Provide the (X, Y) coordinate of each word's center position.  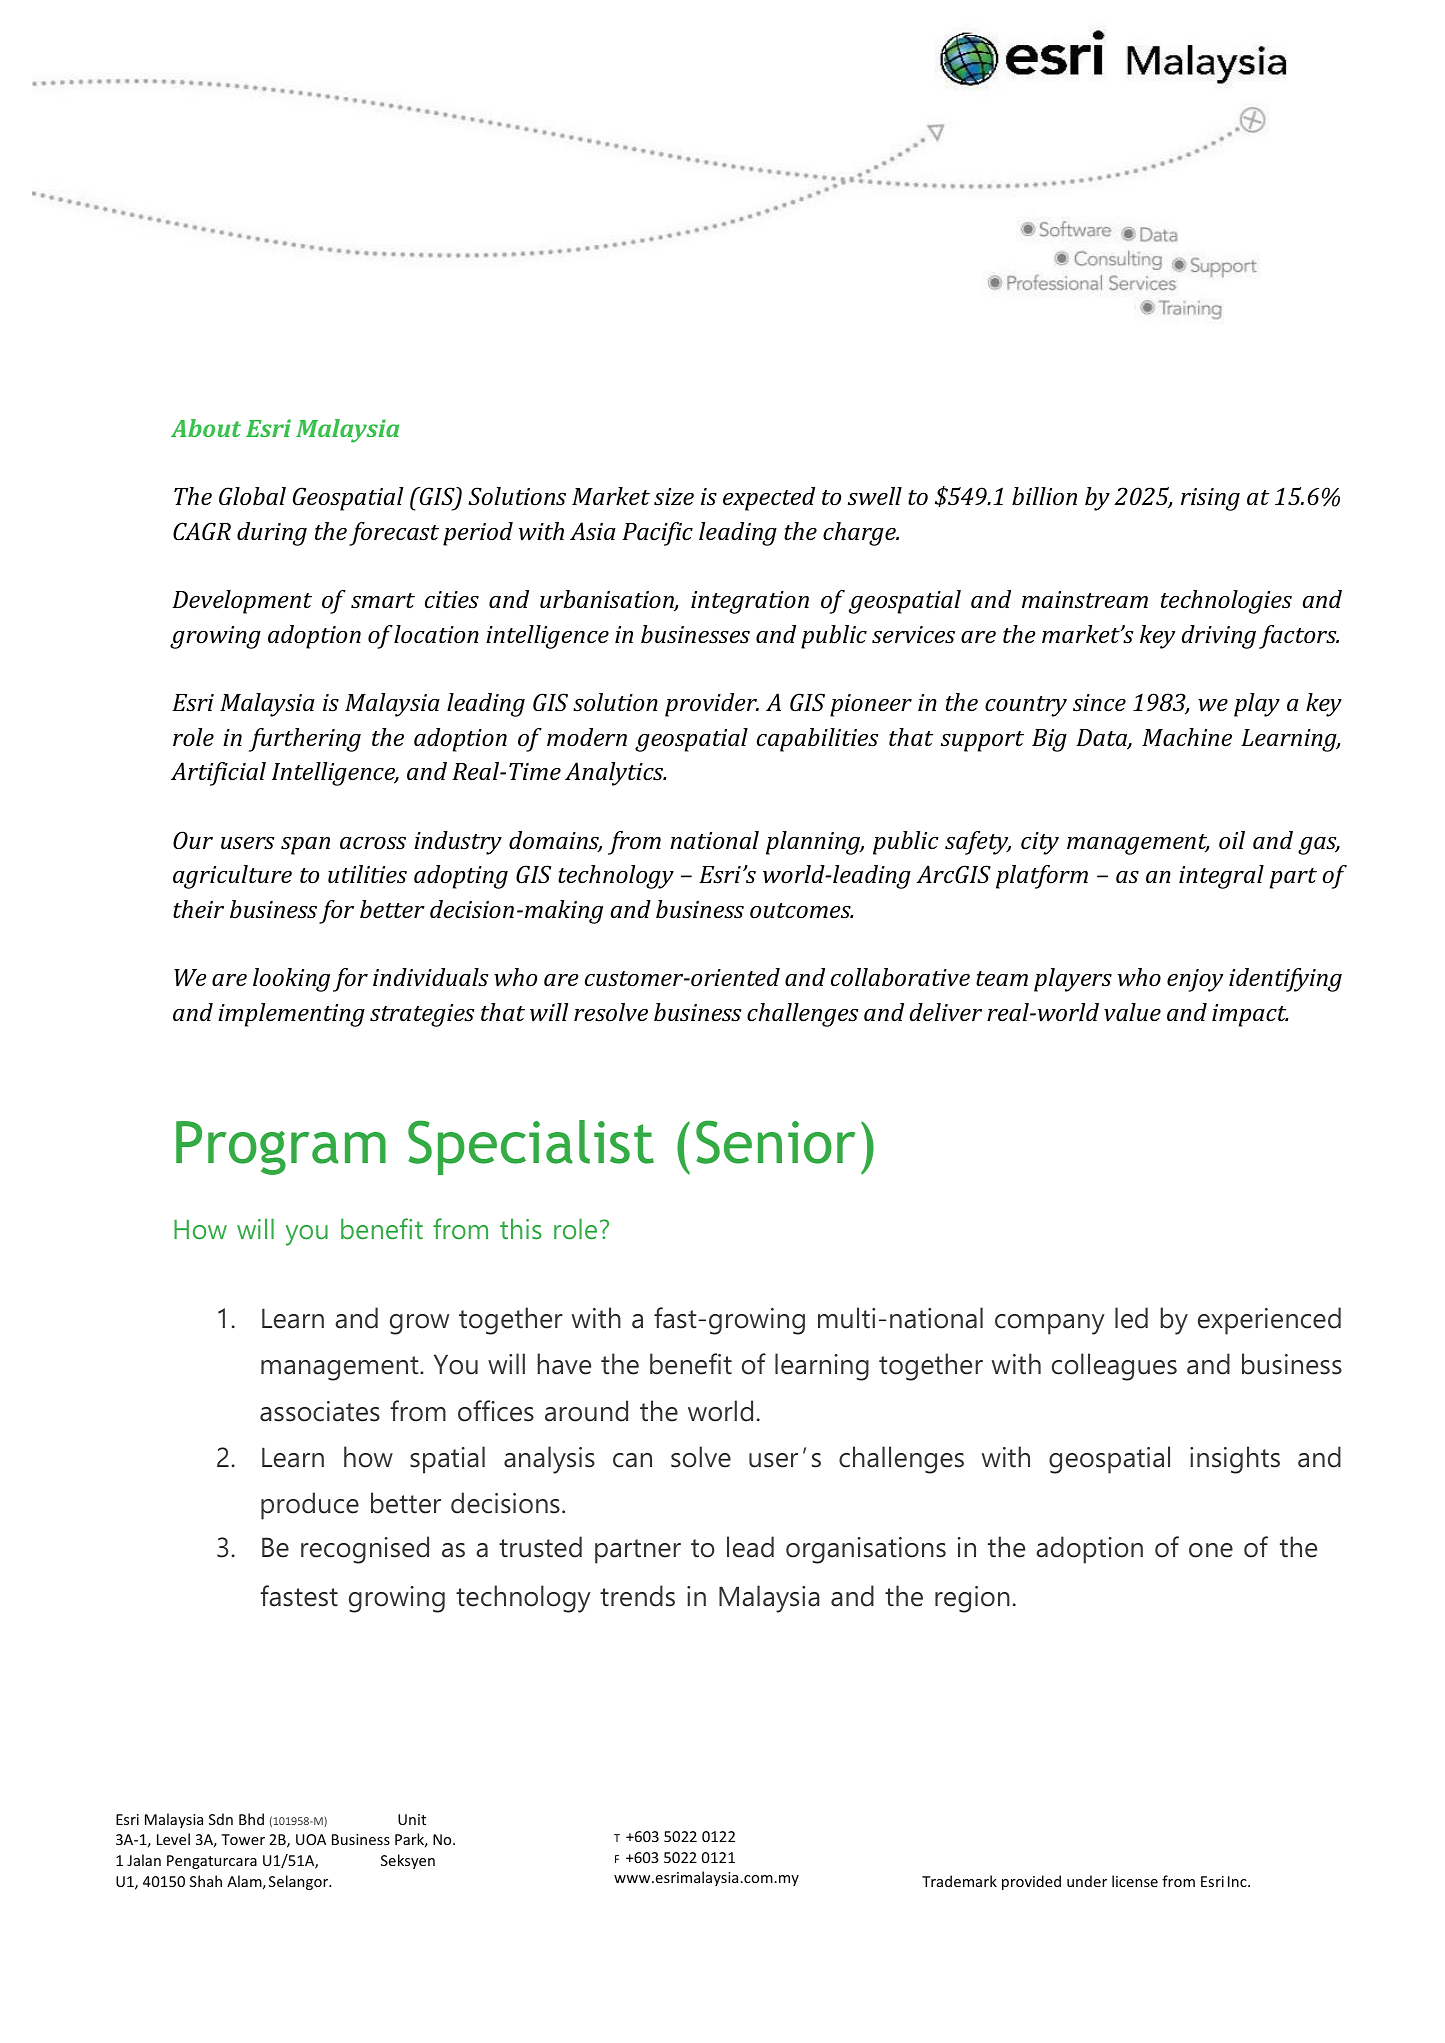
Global (252, 496)
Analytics (615, 774)
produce (310, 1506)
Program (281, 1148)
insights (1235, 1460)
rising (1210, 499)
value (1132, 1012)
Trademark (959, 1881)
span (305, 846)
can (632, 1460)
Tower (243, 1839)
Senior (775, 1142)
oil (1232, 840)
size (674, 496)
